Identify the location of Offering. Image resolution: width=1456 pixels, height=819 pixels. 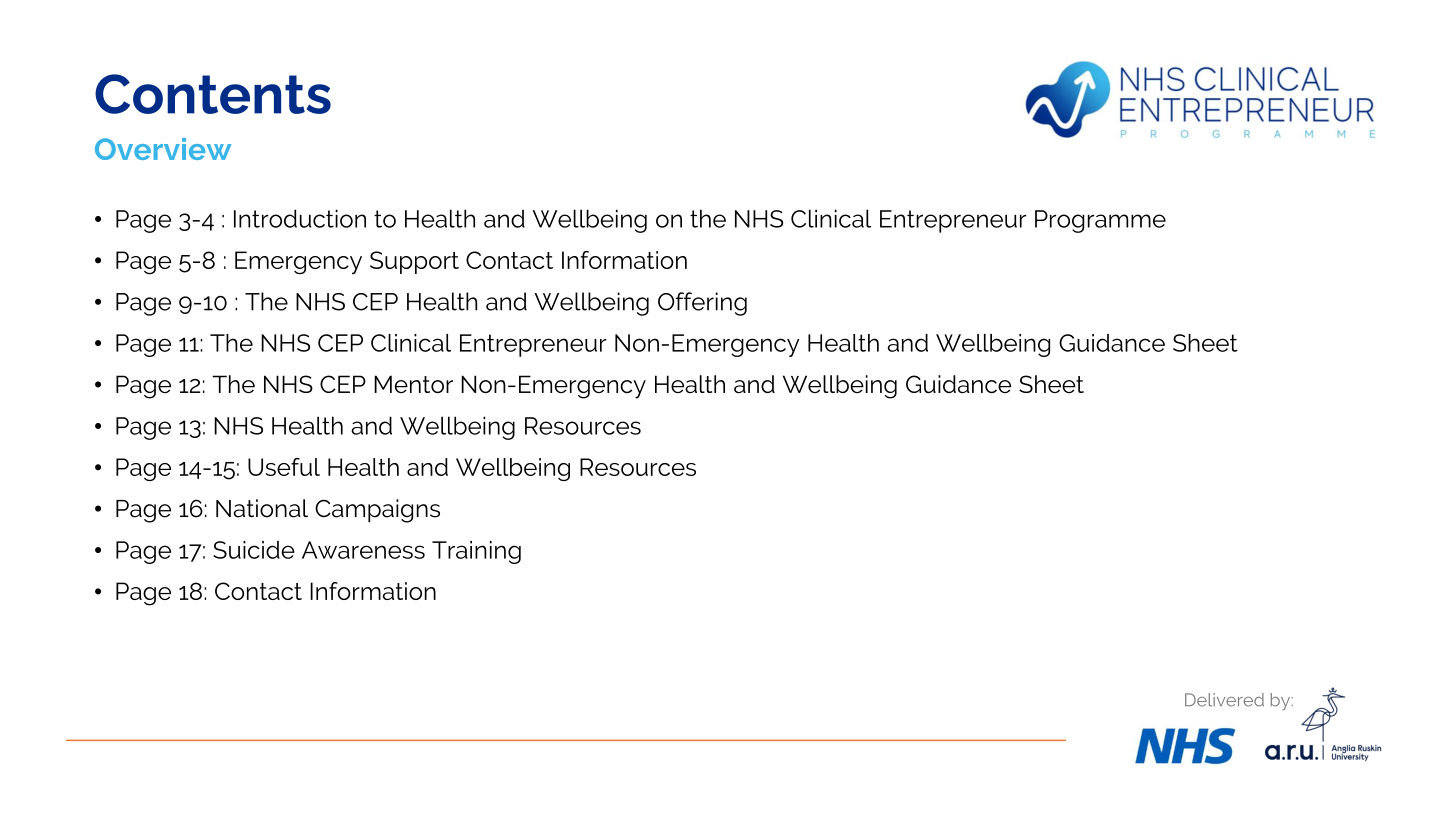
(702, 304).
